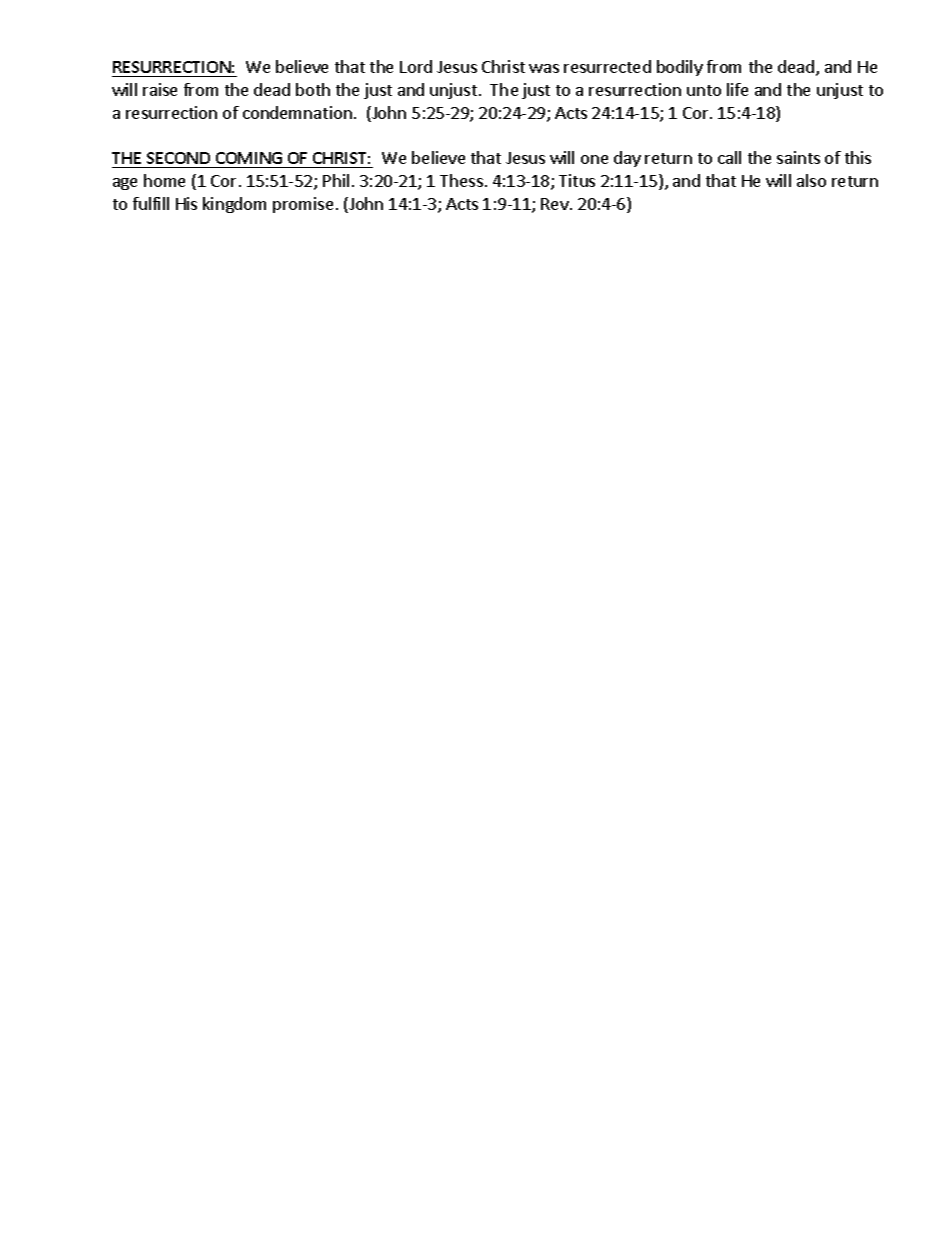  I want to click on also, so click(811, 180).
